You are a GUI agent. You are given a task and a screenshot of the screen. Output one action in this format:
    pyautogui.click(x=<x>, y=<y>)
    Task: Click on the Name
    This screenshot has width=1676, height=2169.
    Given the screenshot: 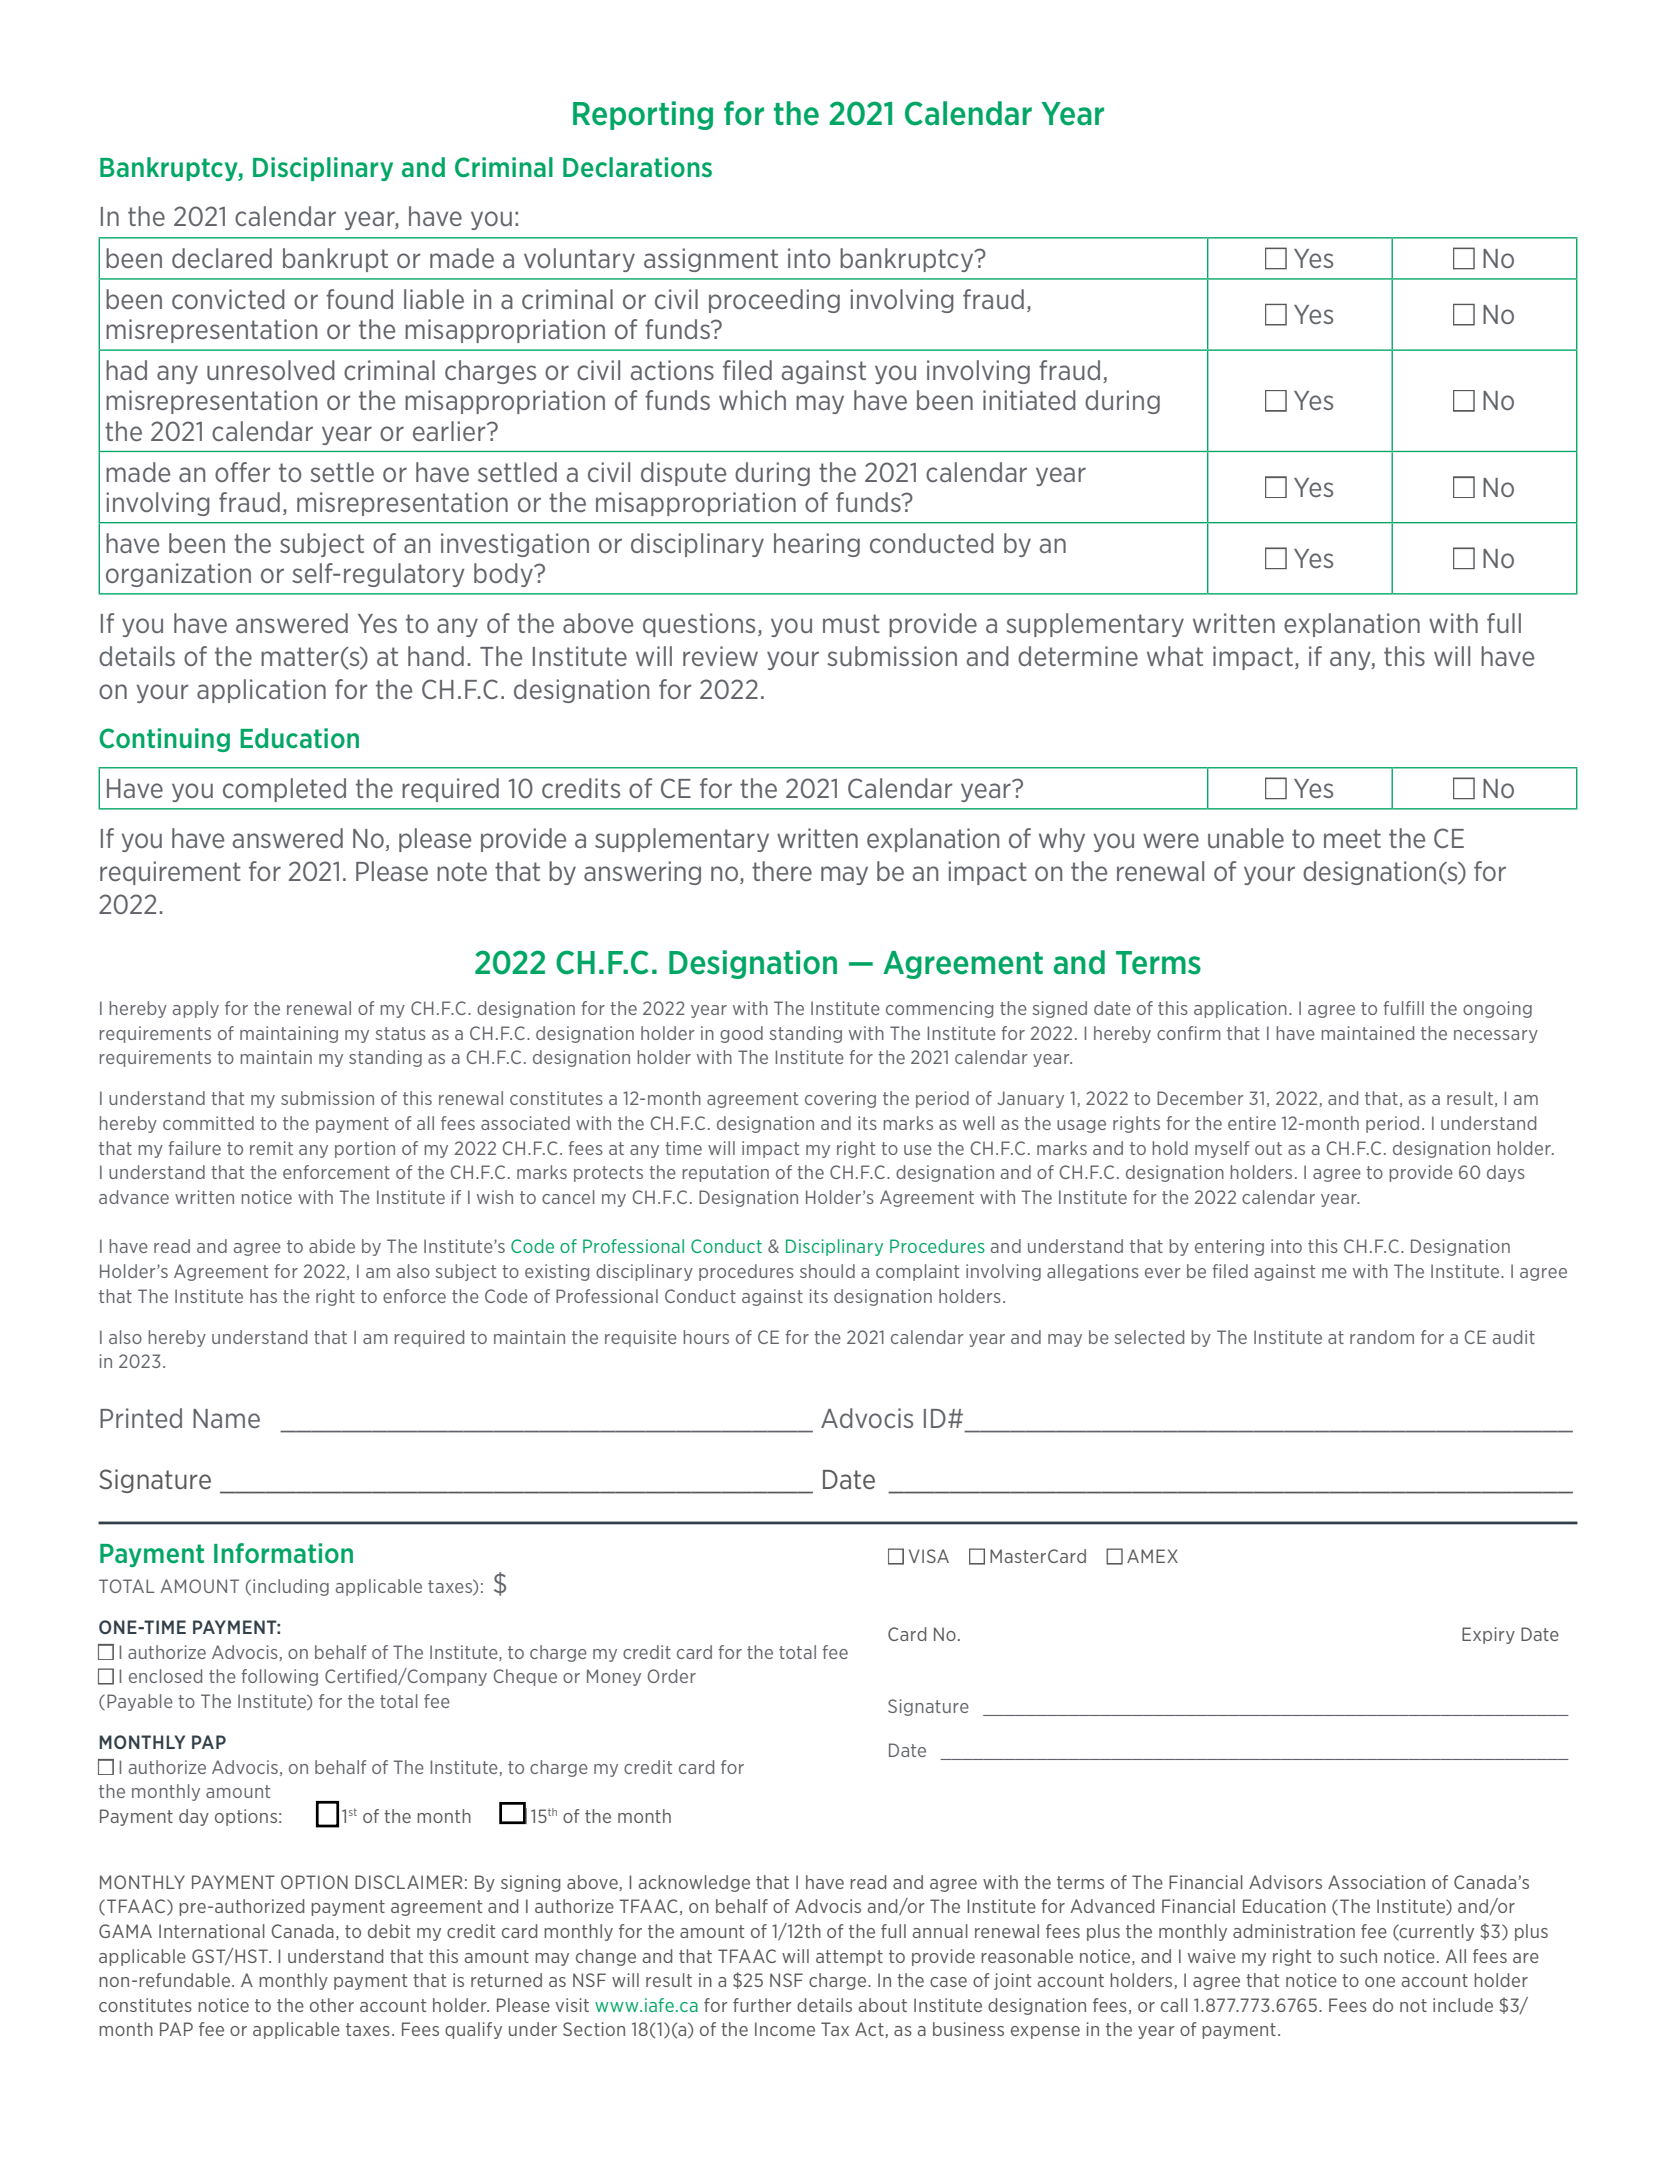 What is the action you would take?
    pyautogui.click(x=226, y=1418)
